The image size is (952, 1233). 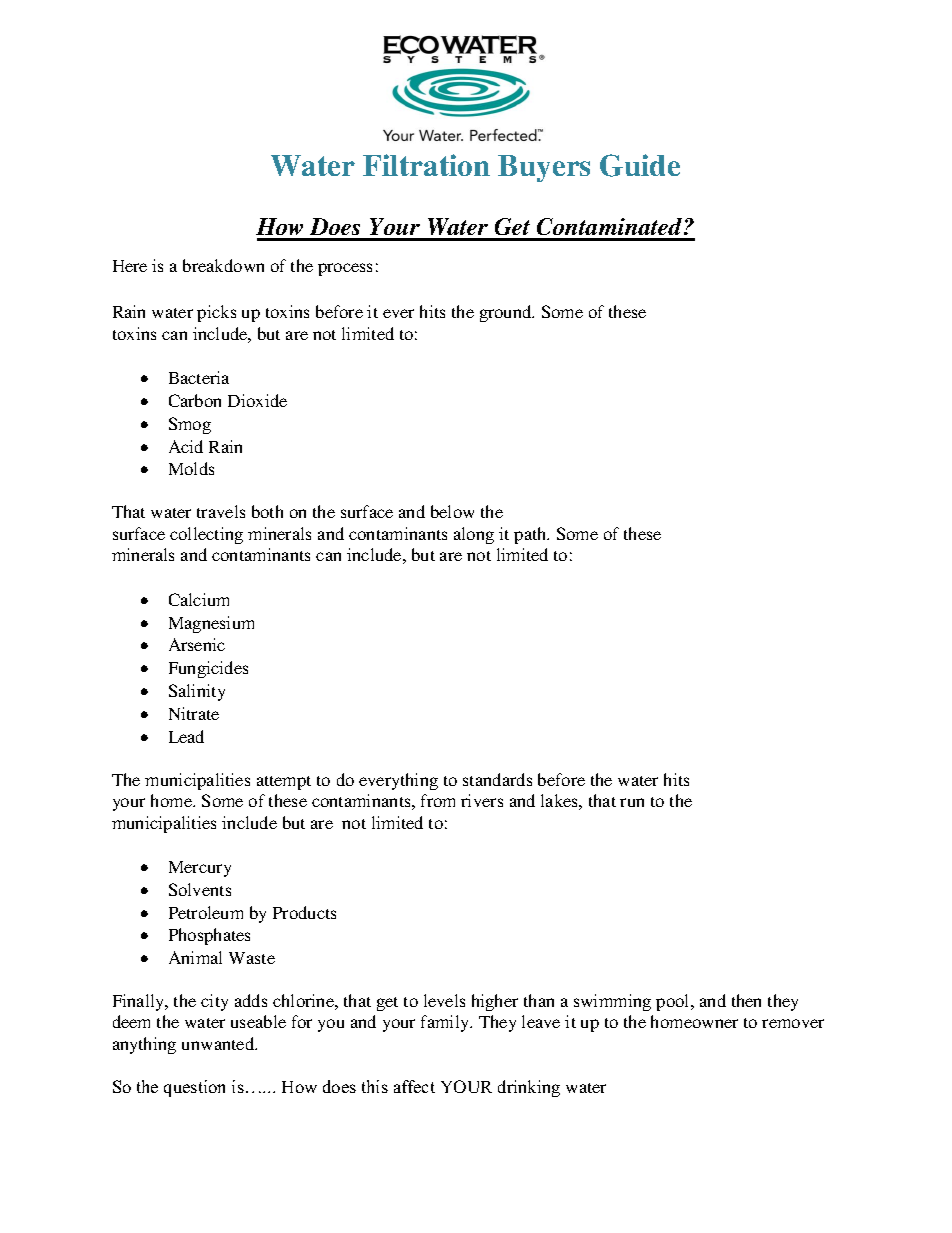 I want to click on family, so click(x=446, y=1023).
